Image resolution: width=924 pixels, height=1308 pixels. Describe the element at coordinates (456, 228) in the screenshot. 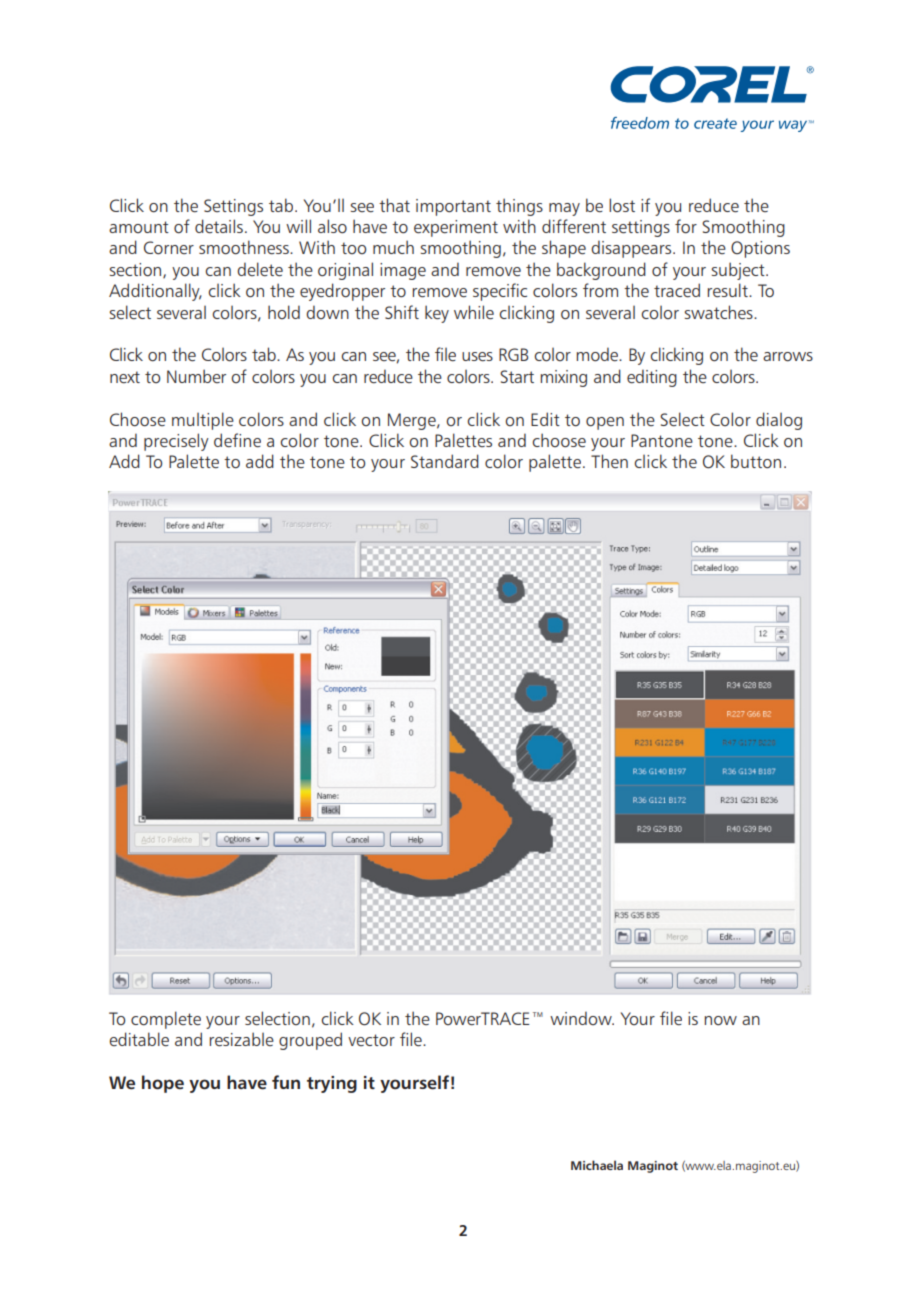

I see `experiment` at that location.
